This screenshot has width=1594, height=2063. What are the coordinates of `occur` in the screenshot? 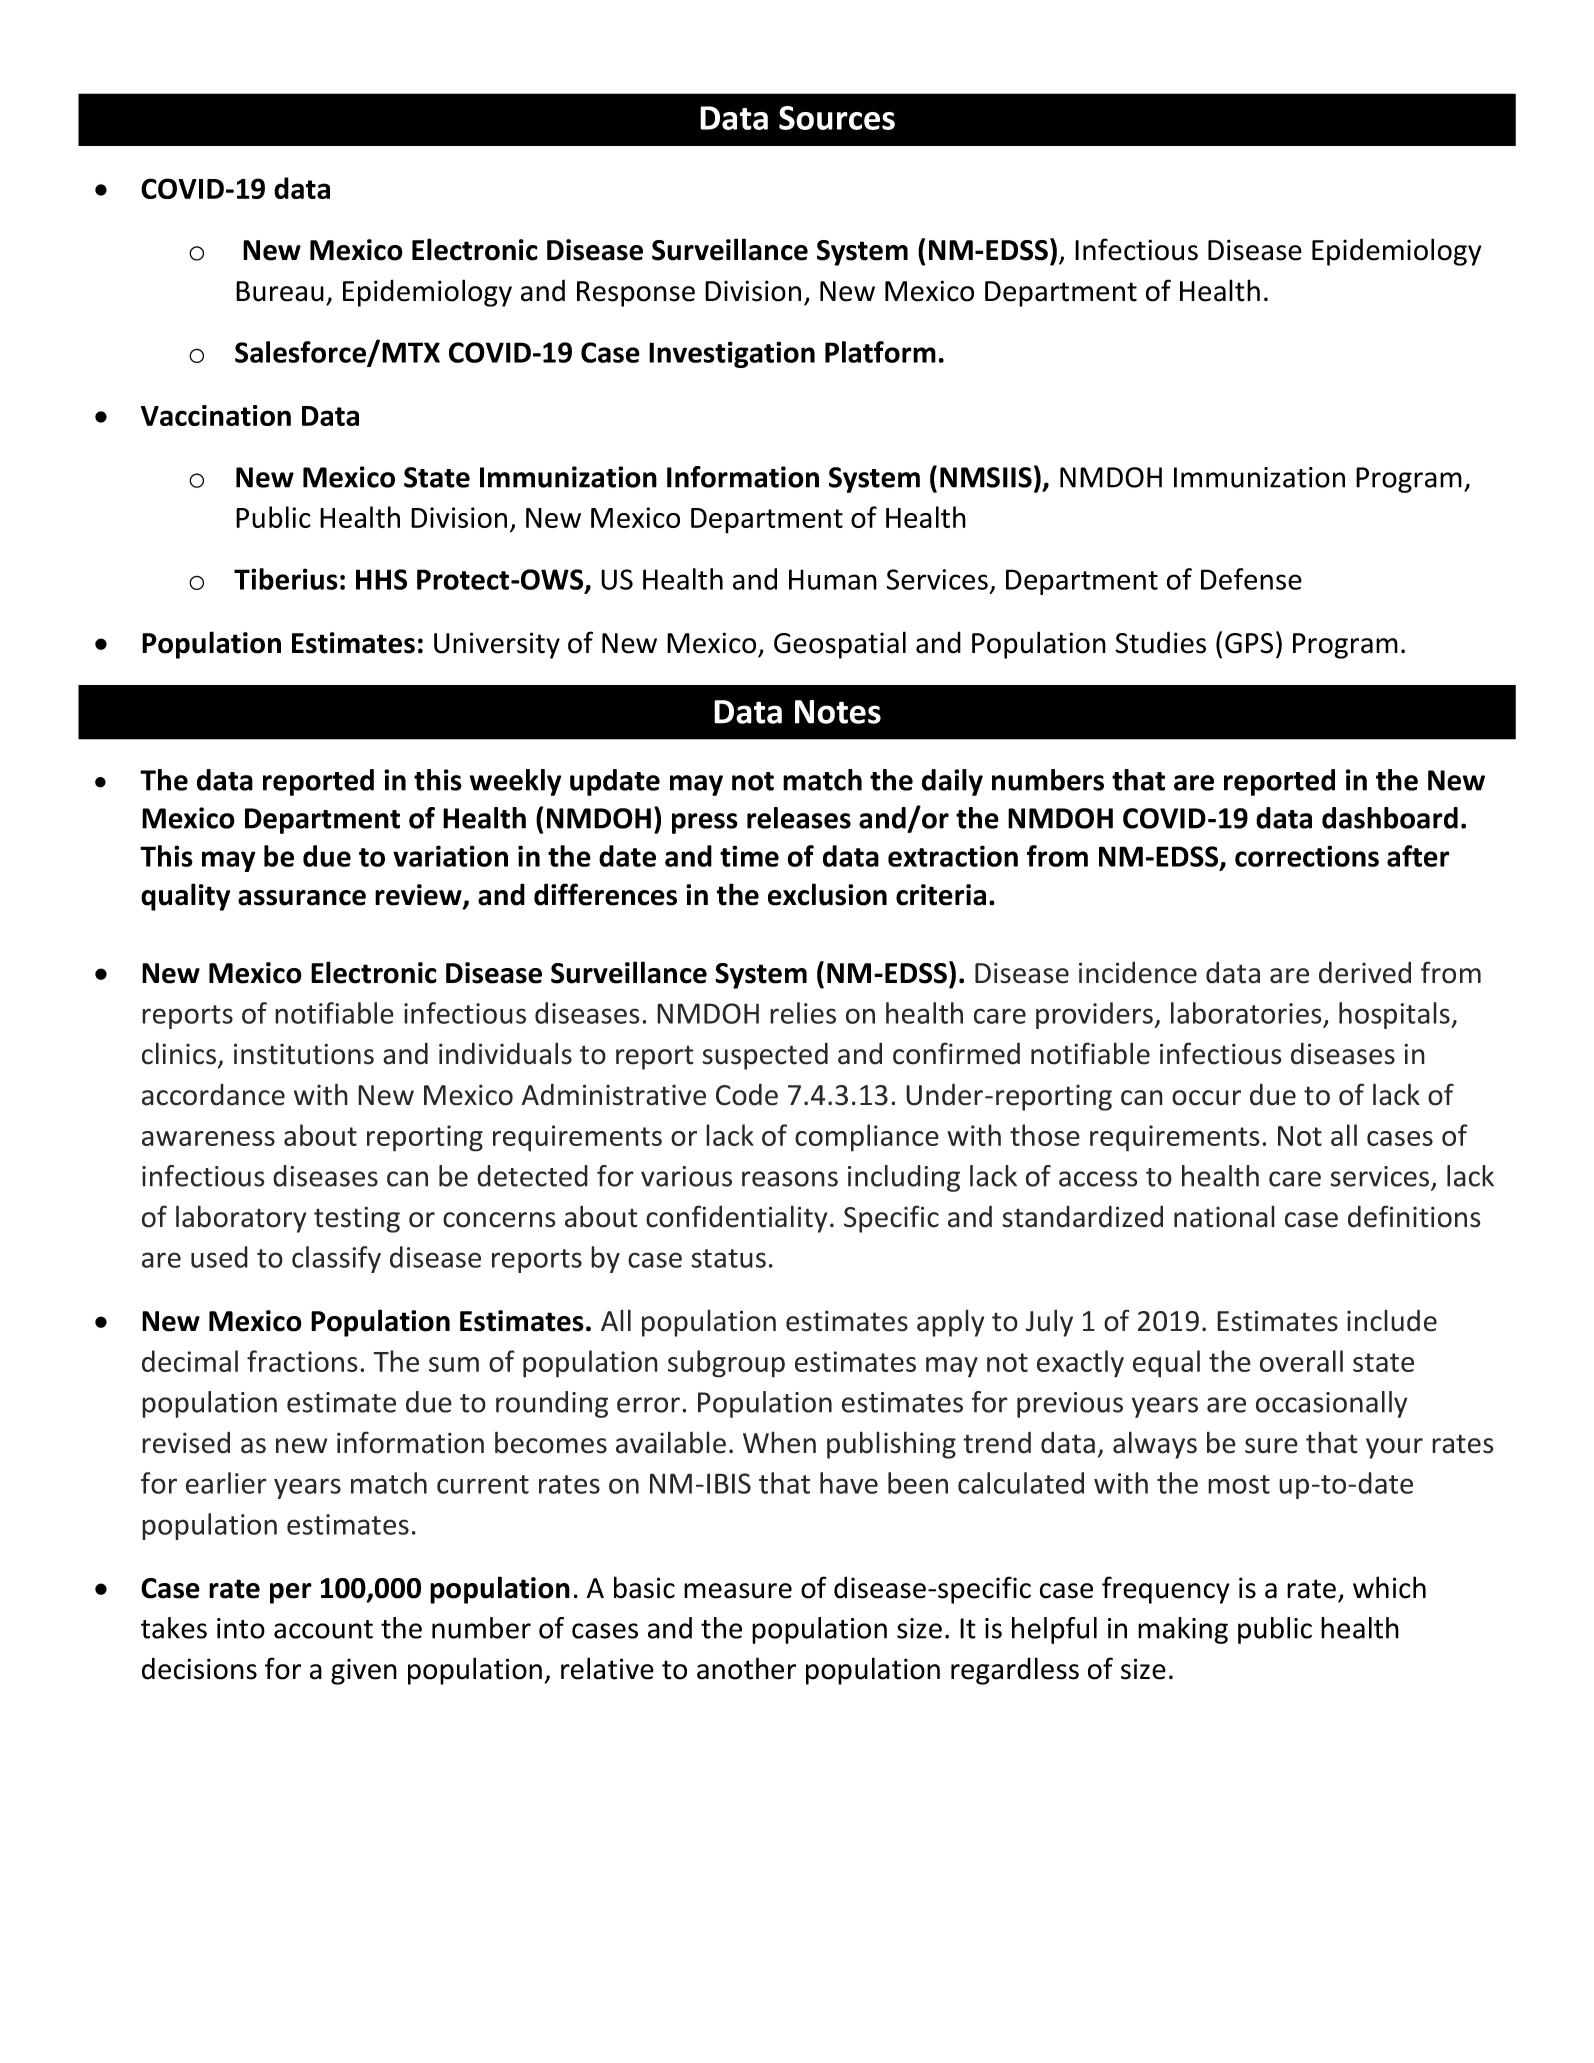 It's located at (1206, 1098).
